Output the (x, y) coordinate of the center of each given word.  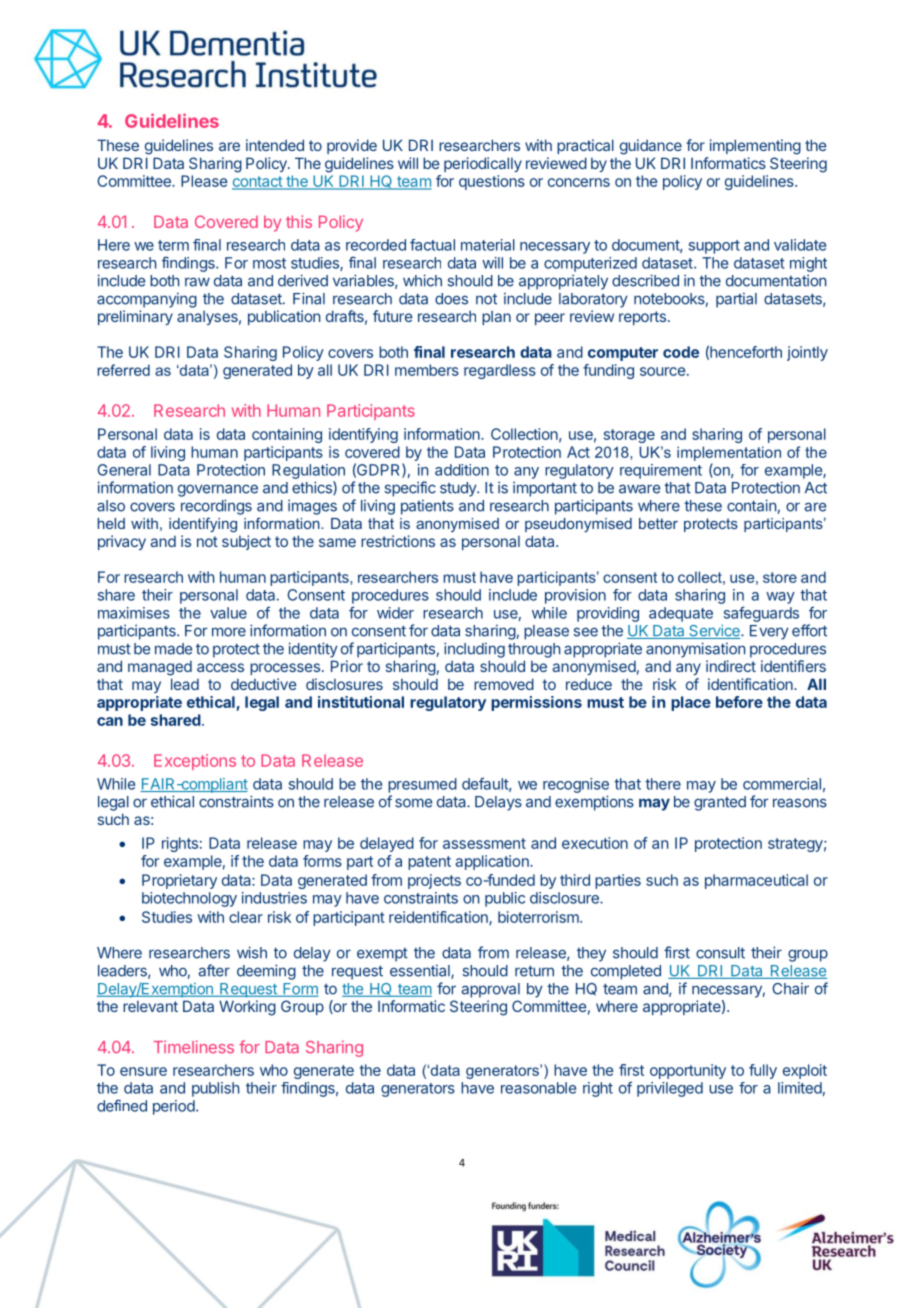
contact (258, 183)
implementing (755, 147)
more (229, 632)
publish (215, 1089)
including (474, 650)
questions (492, 182)
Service (714, 631)
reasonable (538, 1088)
